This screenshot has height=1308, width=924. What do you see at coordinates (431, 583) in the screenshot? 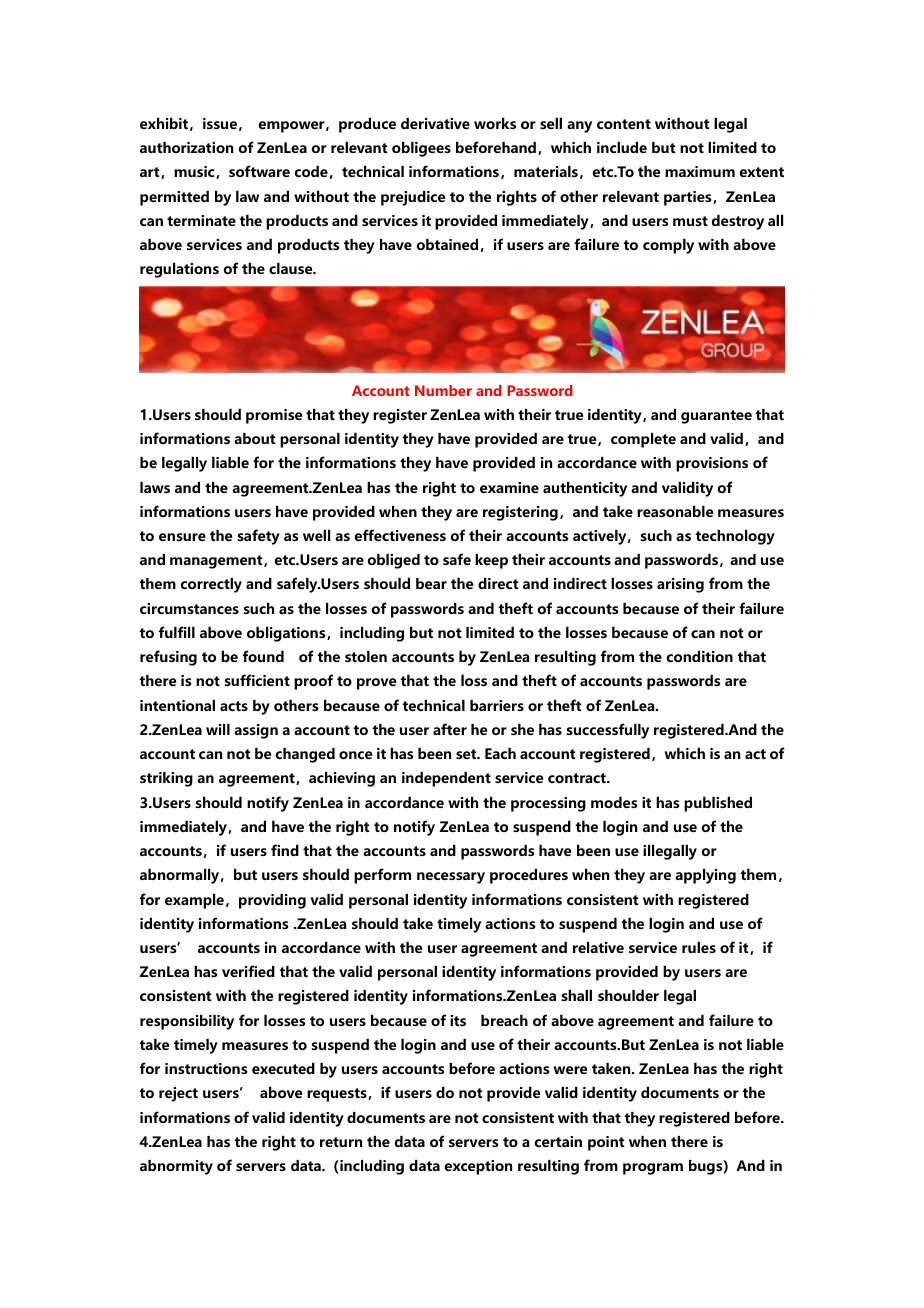
I see `bear` at bounding box center [431, 583].
